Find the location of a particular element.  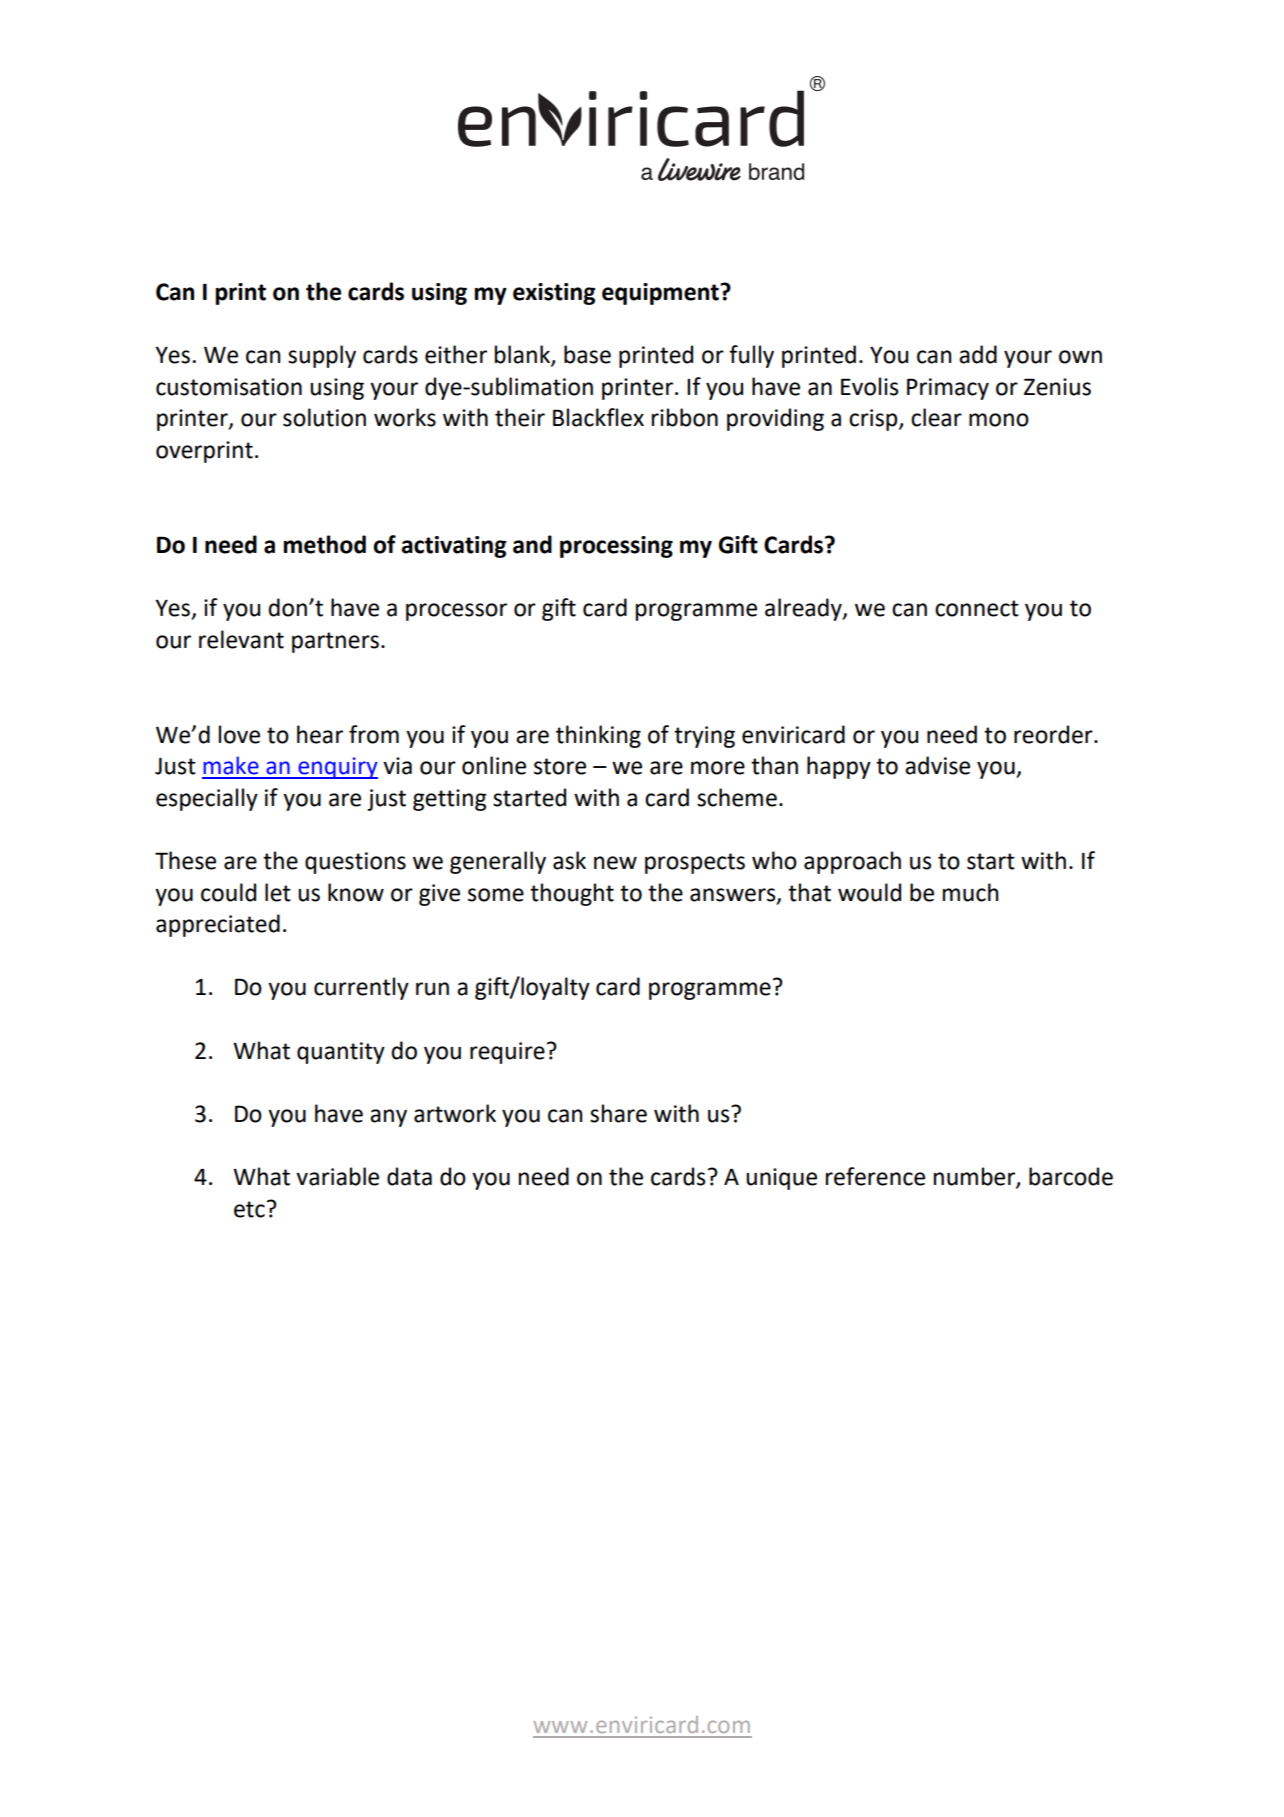

variable is located at coordinates (337, 1176).
